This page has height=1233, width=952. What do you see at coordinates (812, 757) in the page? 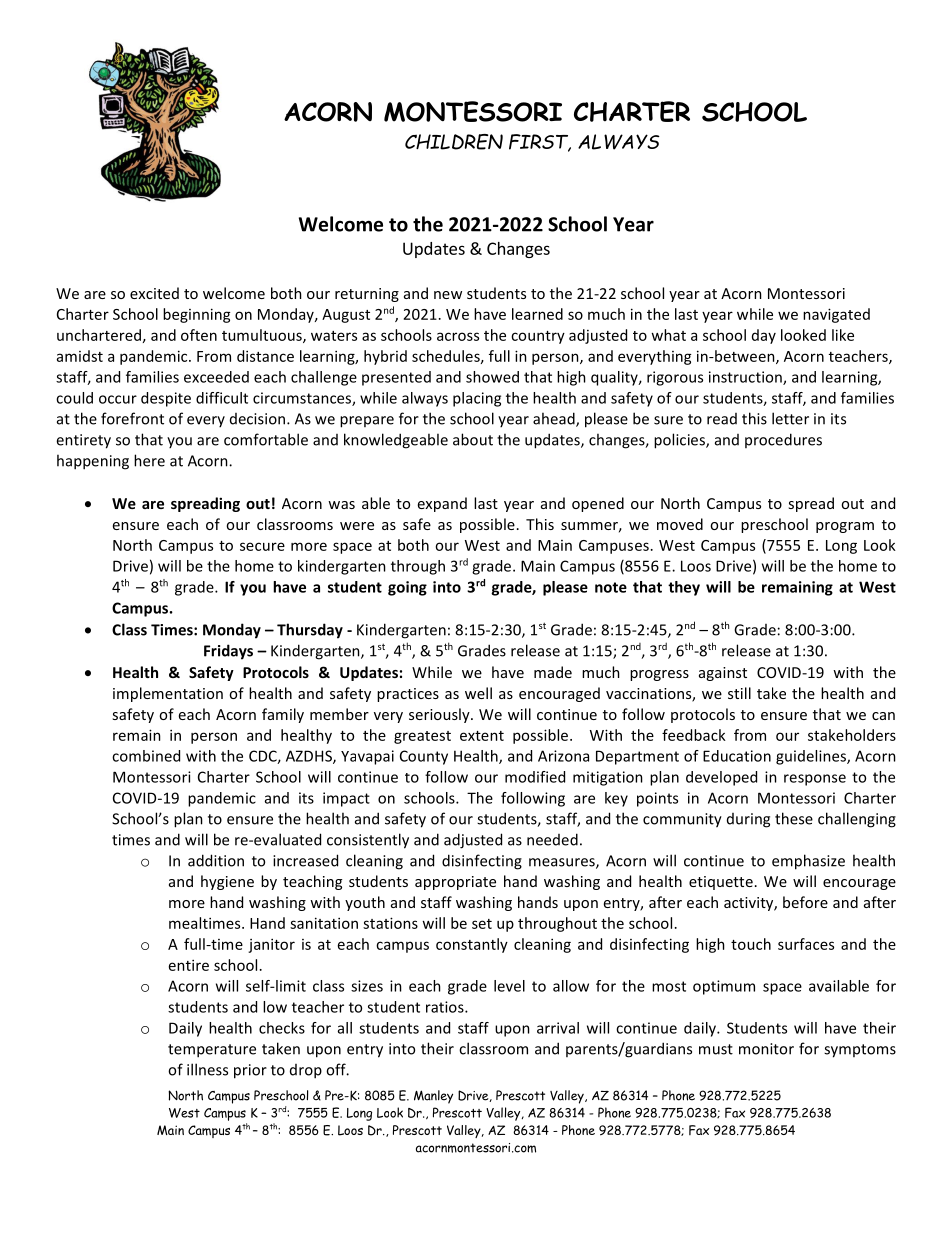
I see `guidelines` at bounding box center [812, 757].
